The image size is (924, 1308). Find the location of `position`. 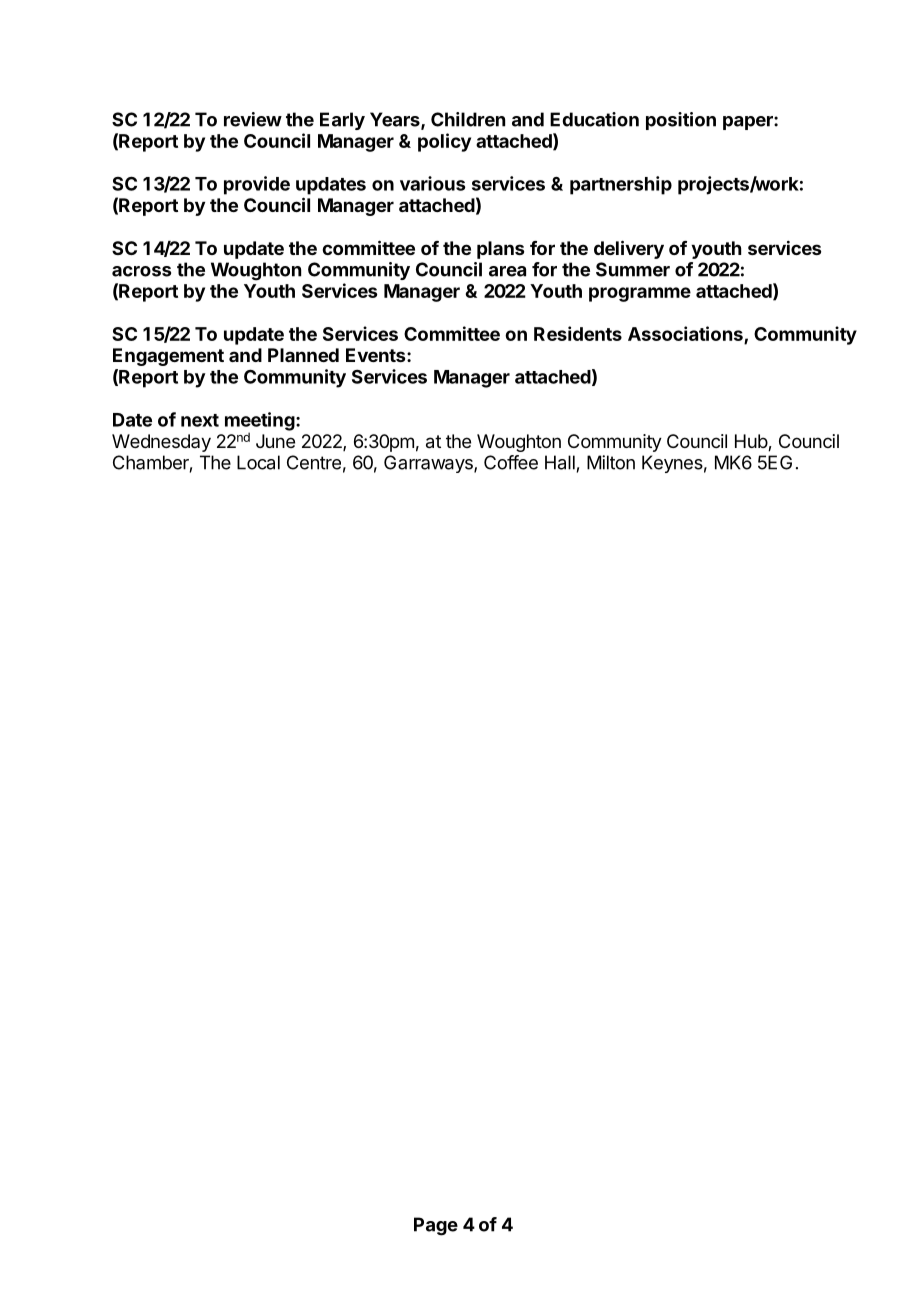

position is located at coordinates (681, 121).
